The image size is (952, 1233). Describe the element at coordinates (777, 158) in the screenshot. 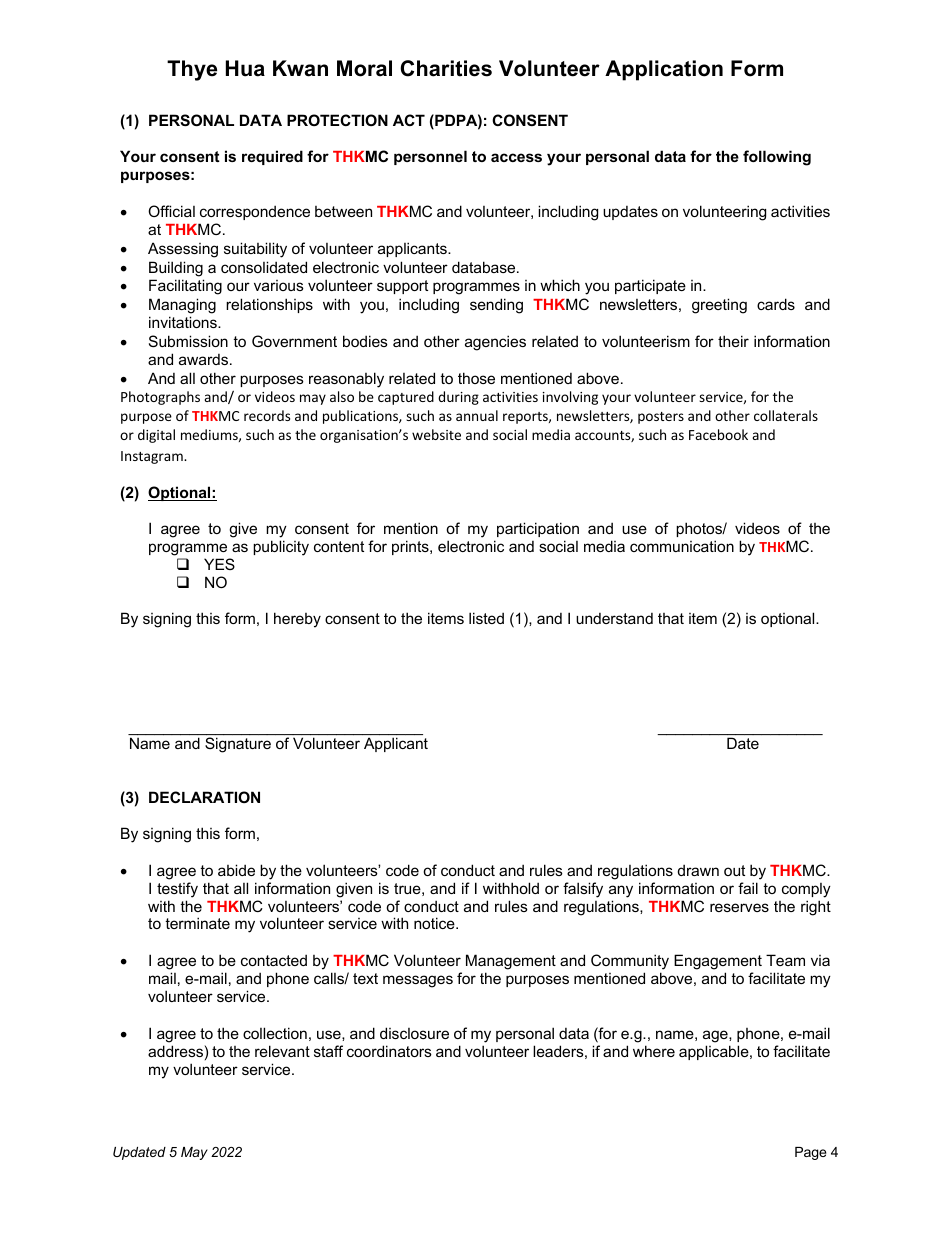

I see `following` at that location.
